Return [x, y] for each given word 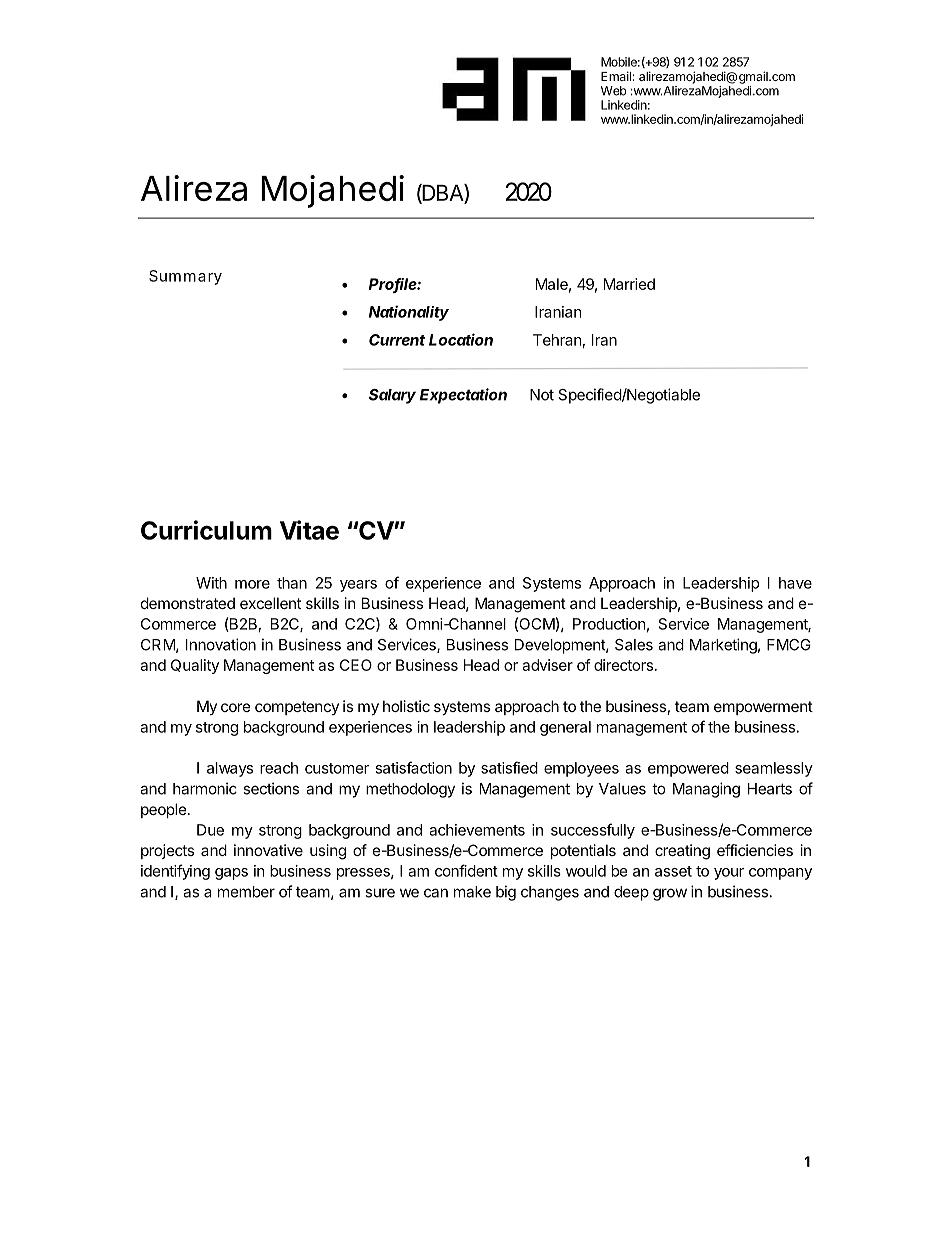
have [795, 583]
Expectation [463, 396]
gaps [231, 874]
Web [614, 91]
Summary [185, 277]
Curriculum [206, 530]
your [729, 874]
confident [466, 870]
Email [616, 76]
